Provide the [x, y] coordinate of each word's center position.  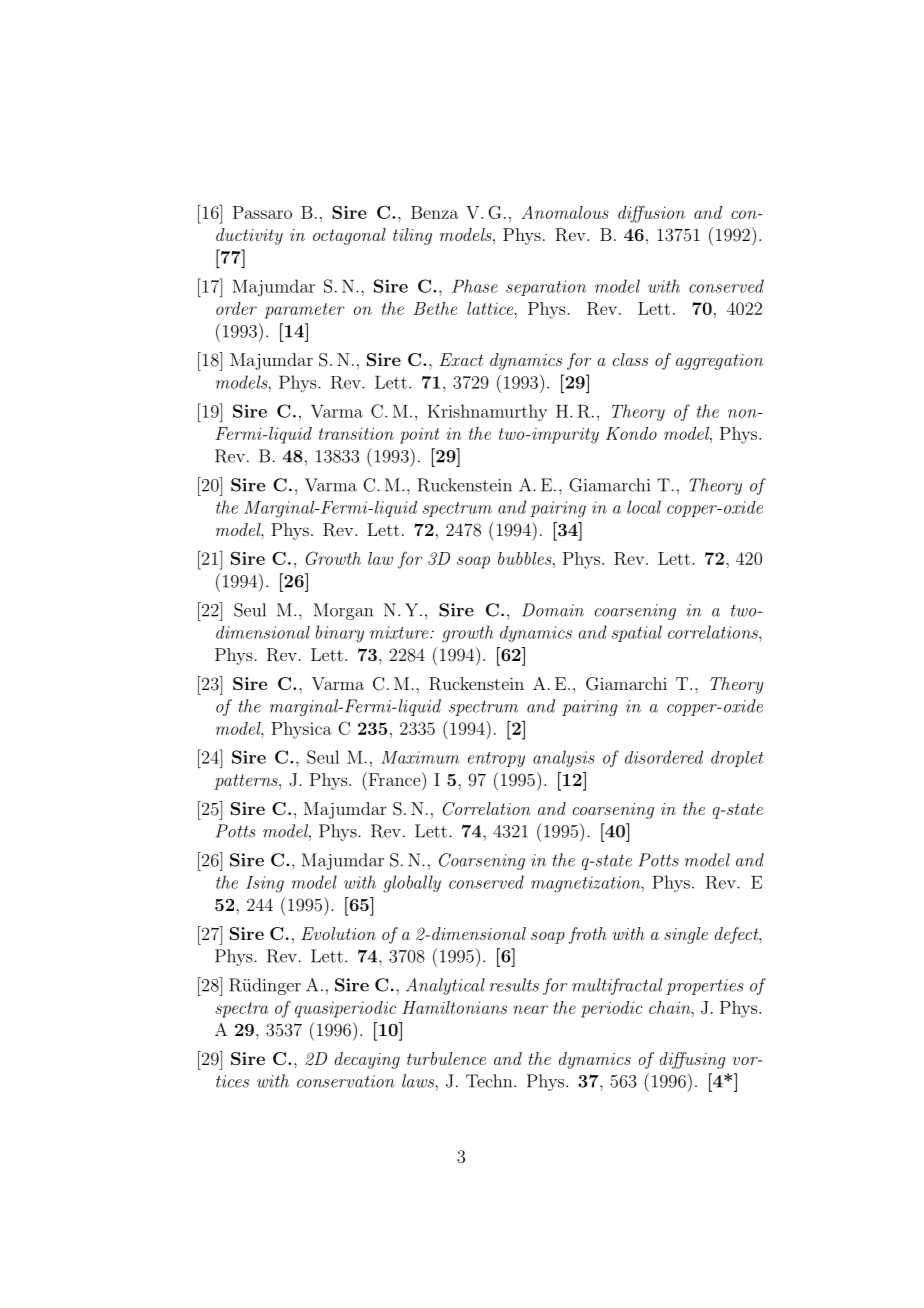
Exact [461, 359]
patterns [247, 782]
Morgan [343, 611]
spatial [637, 633]
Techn [490, 1081]
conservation [345, 1081]
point [419, 435]
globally [412, 884]
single [686, 935]
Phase [475, 286]
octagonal [349, 236]
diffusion [651, 214]
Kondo [631, 433]
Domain [553, 610]
